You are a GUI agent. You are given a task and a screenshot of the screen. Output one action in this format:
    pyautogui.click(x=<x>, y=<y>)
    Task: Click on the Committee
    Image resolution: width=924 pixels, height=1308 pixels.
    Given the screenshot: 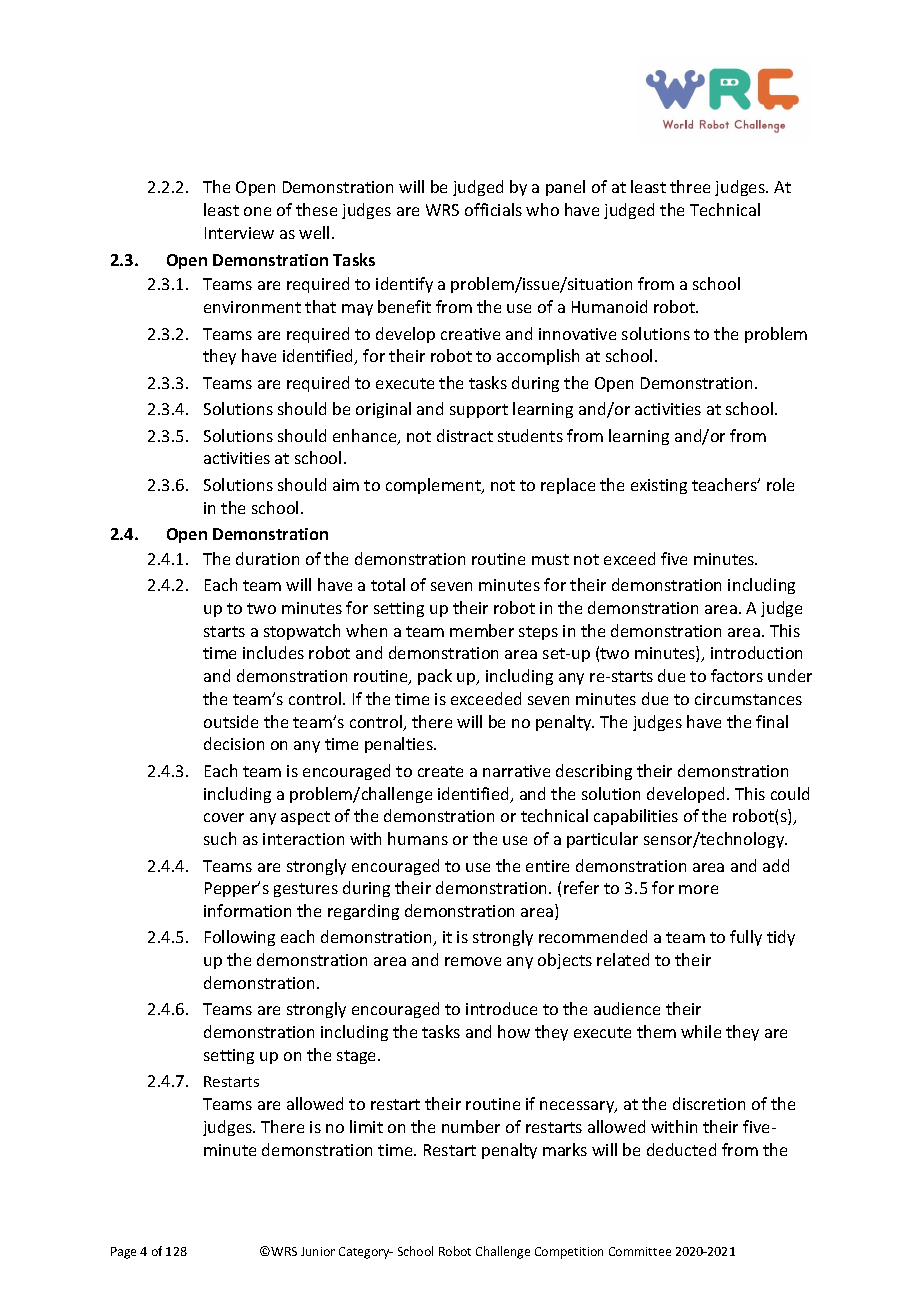 What is the action you would take?
    pyautogui.click(x=640, y=1251)
